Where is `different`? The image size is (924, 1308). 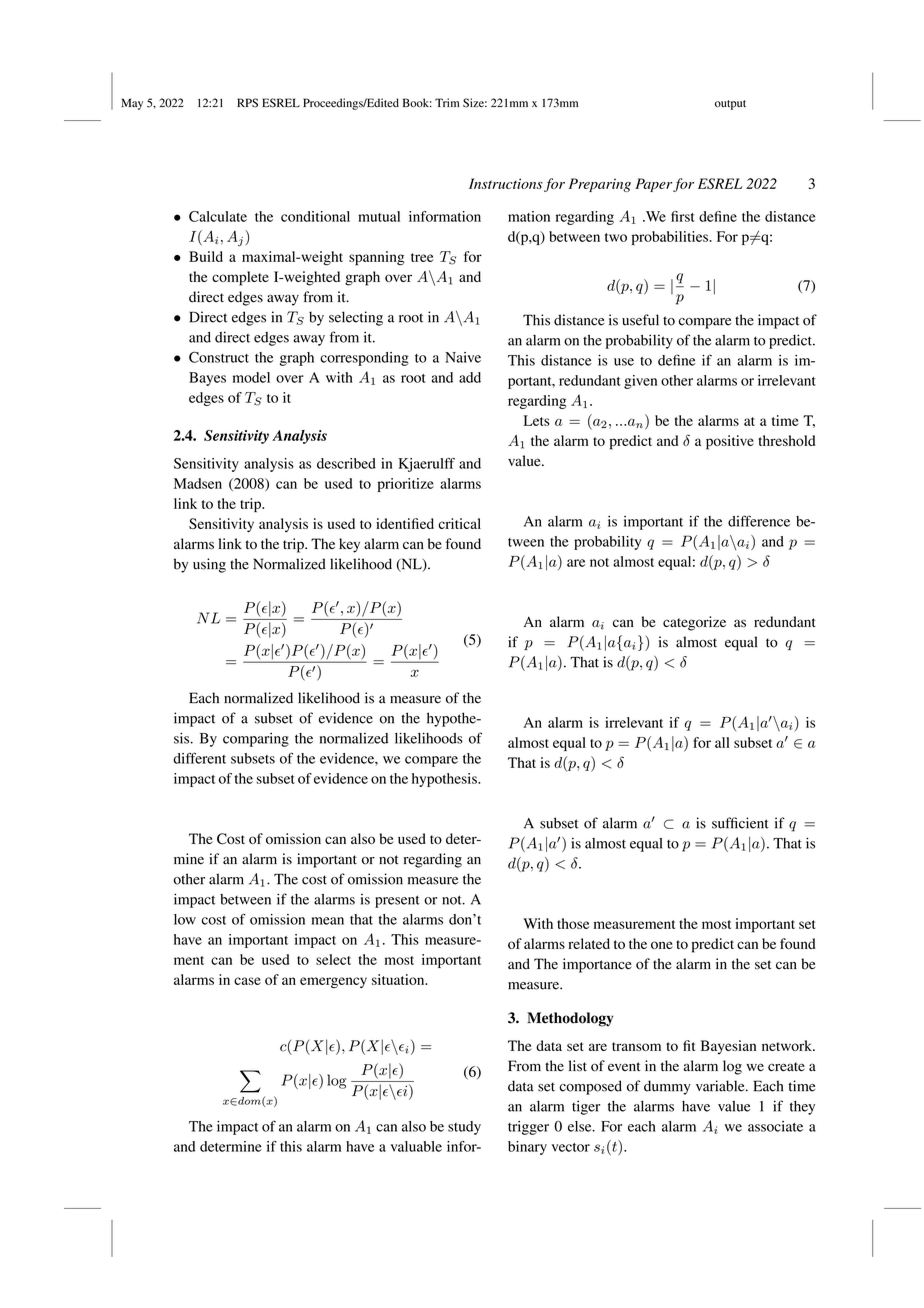 different is located at coordinates (199, 758).
